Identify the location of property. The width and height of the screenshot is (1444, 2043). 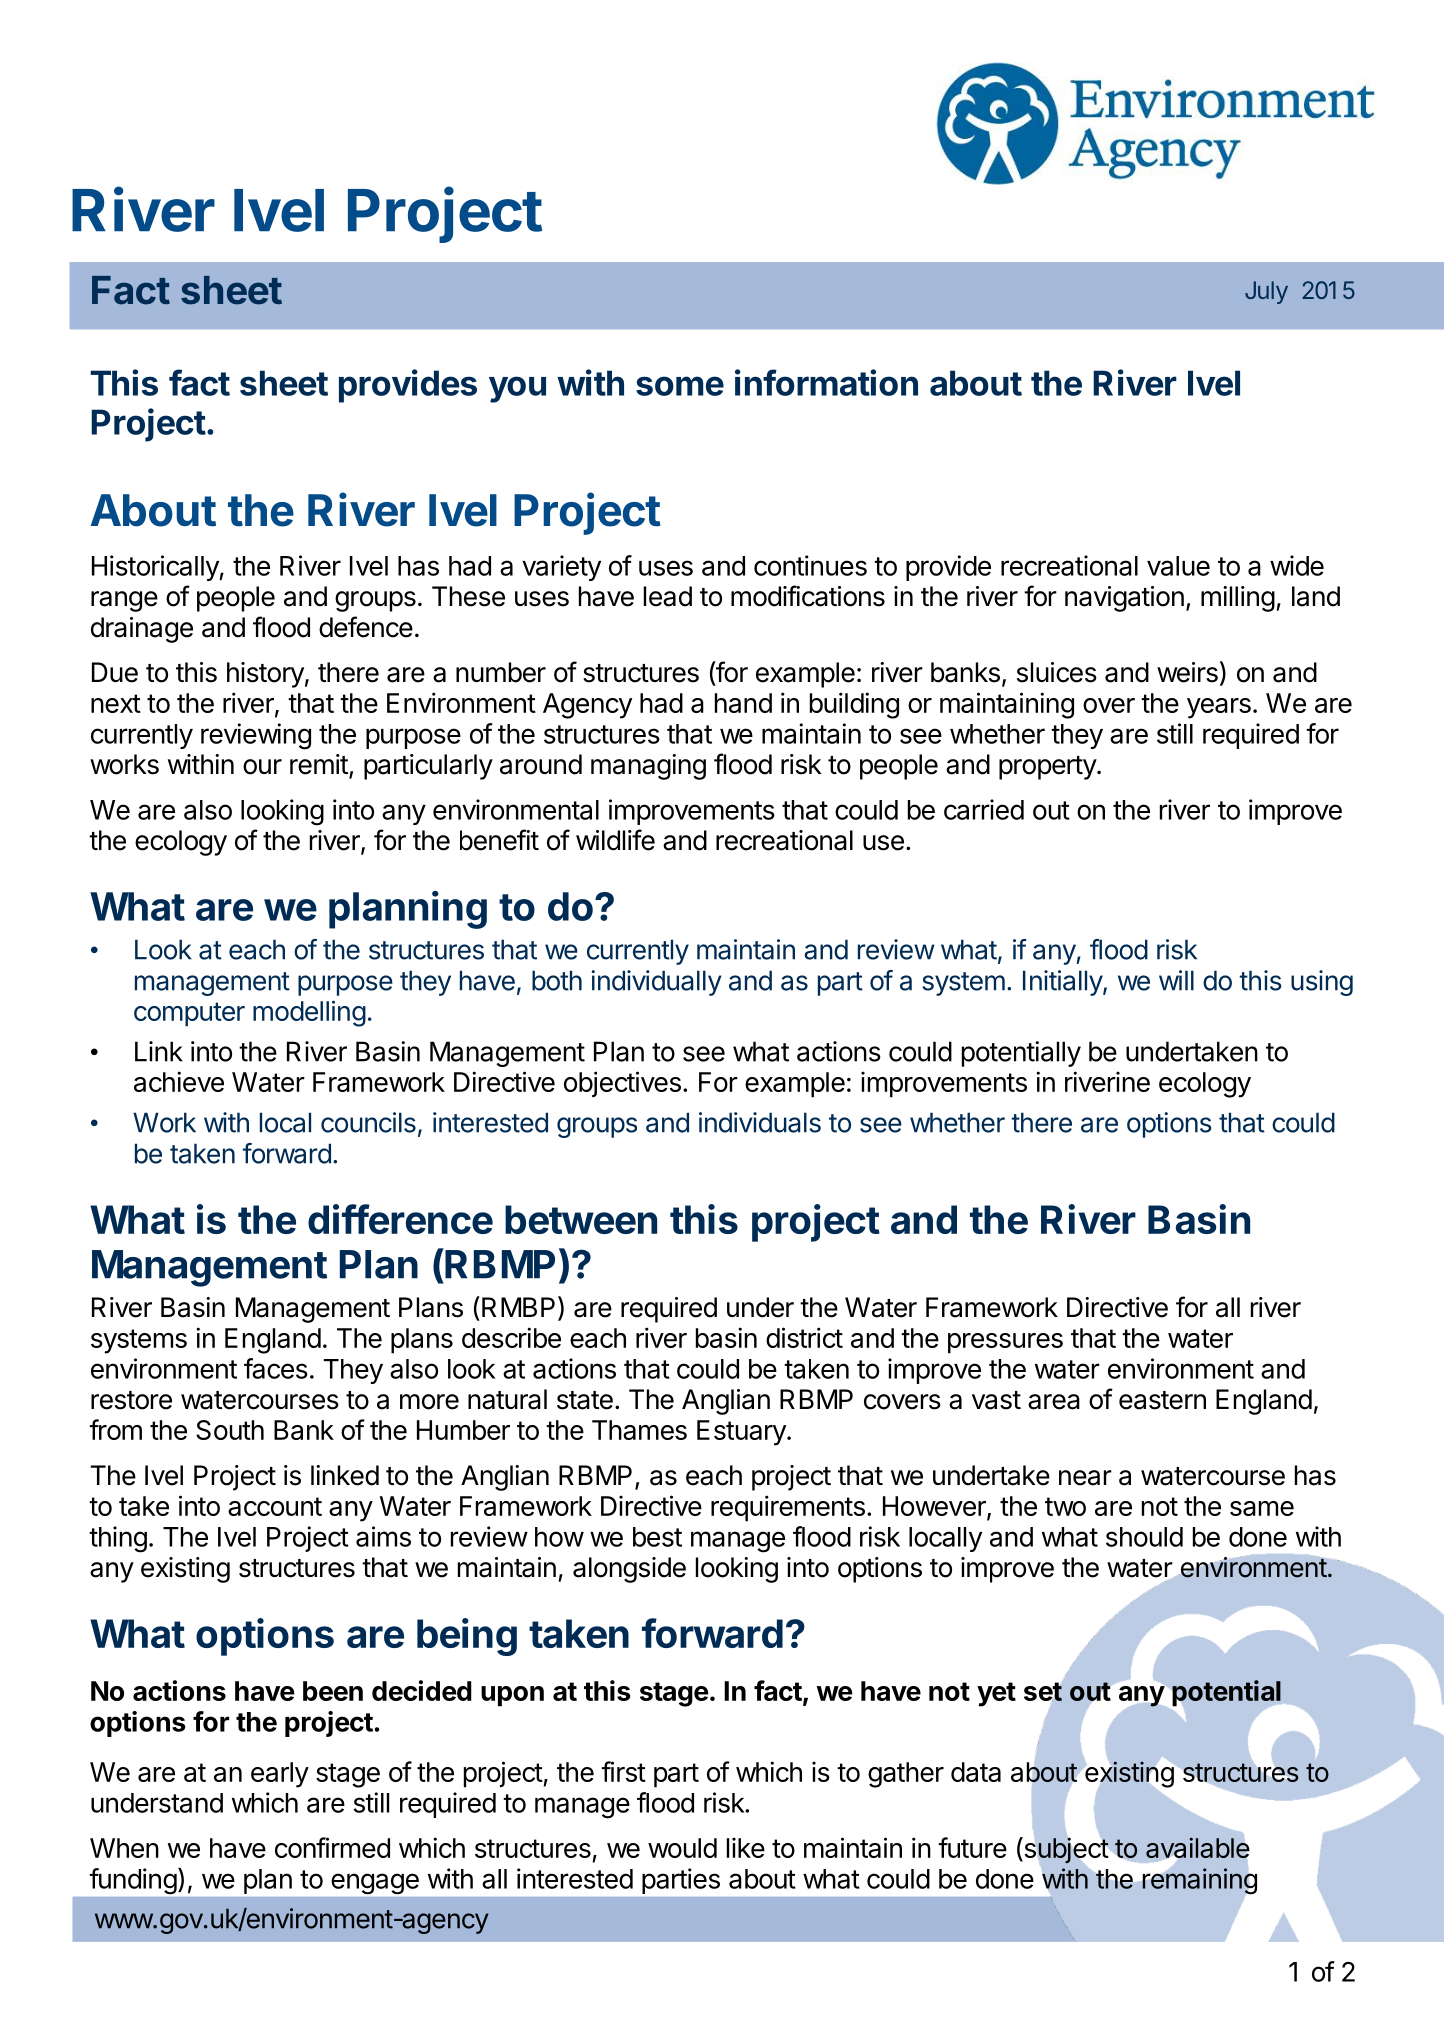
(1048, 768).
